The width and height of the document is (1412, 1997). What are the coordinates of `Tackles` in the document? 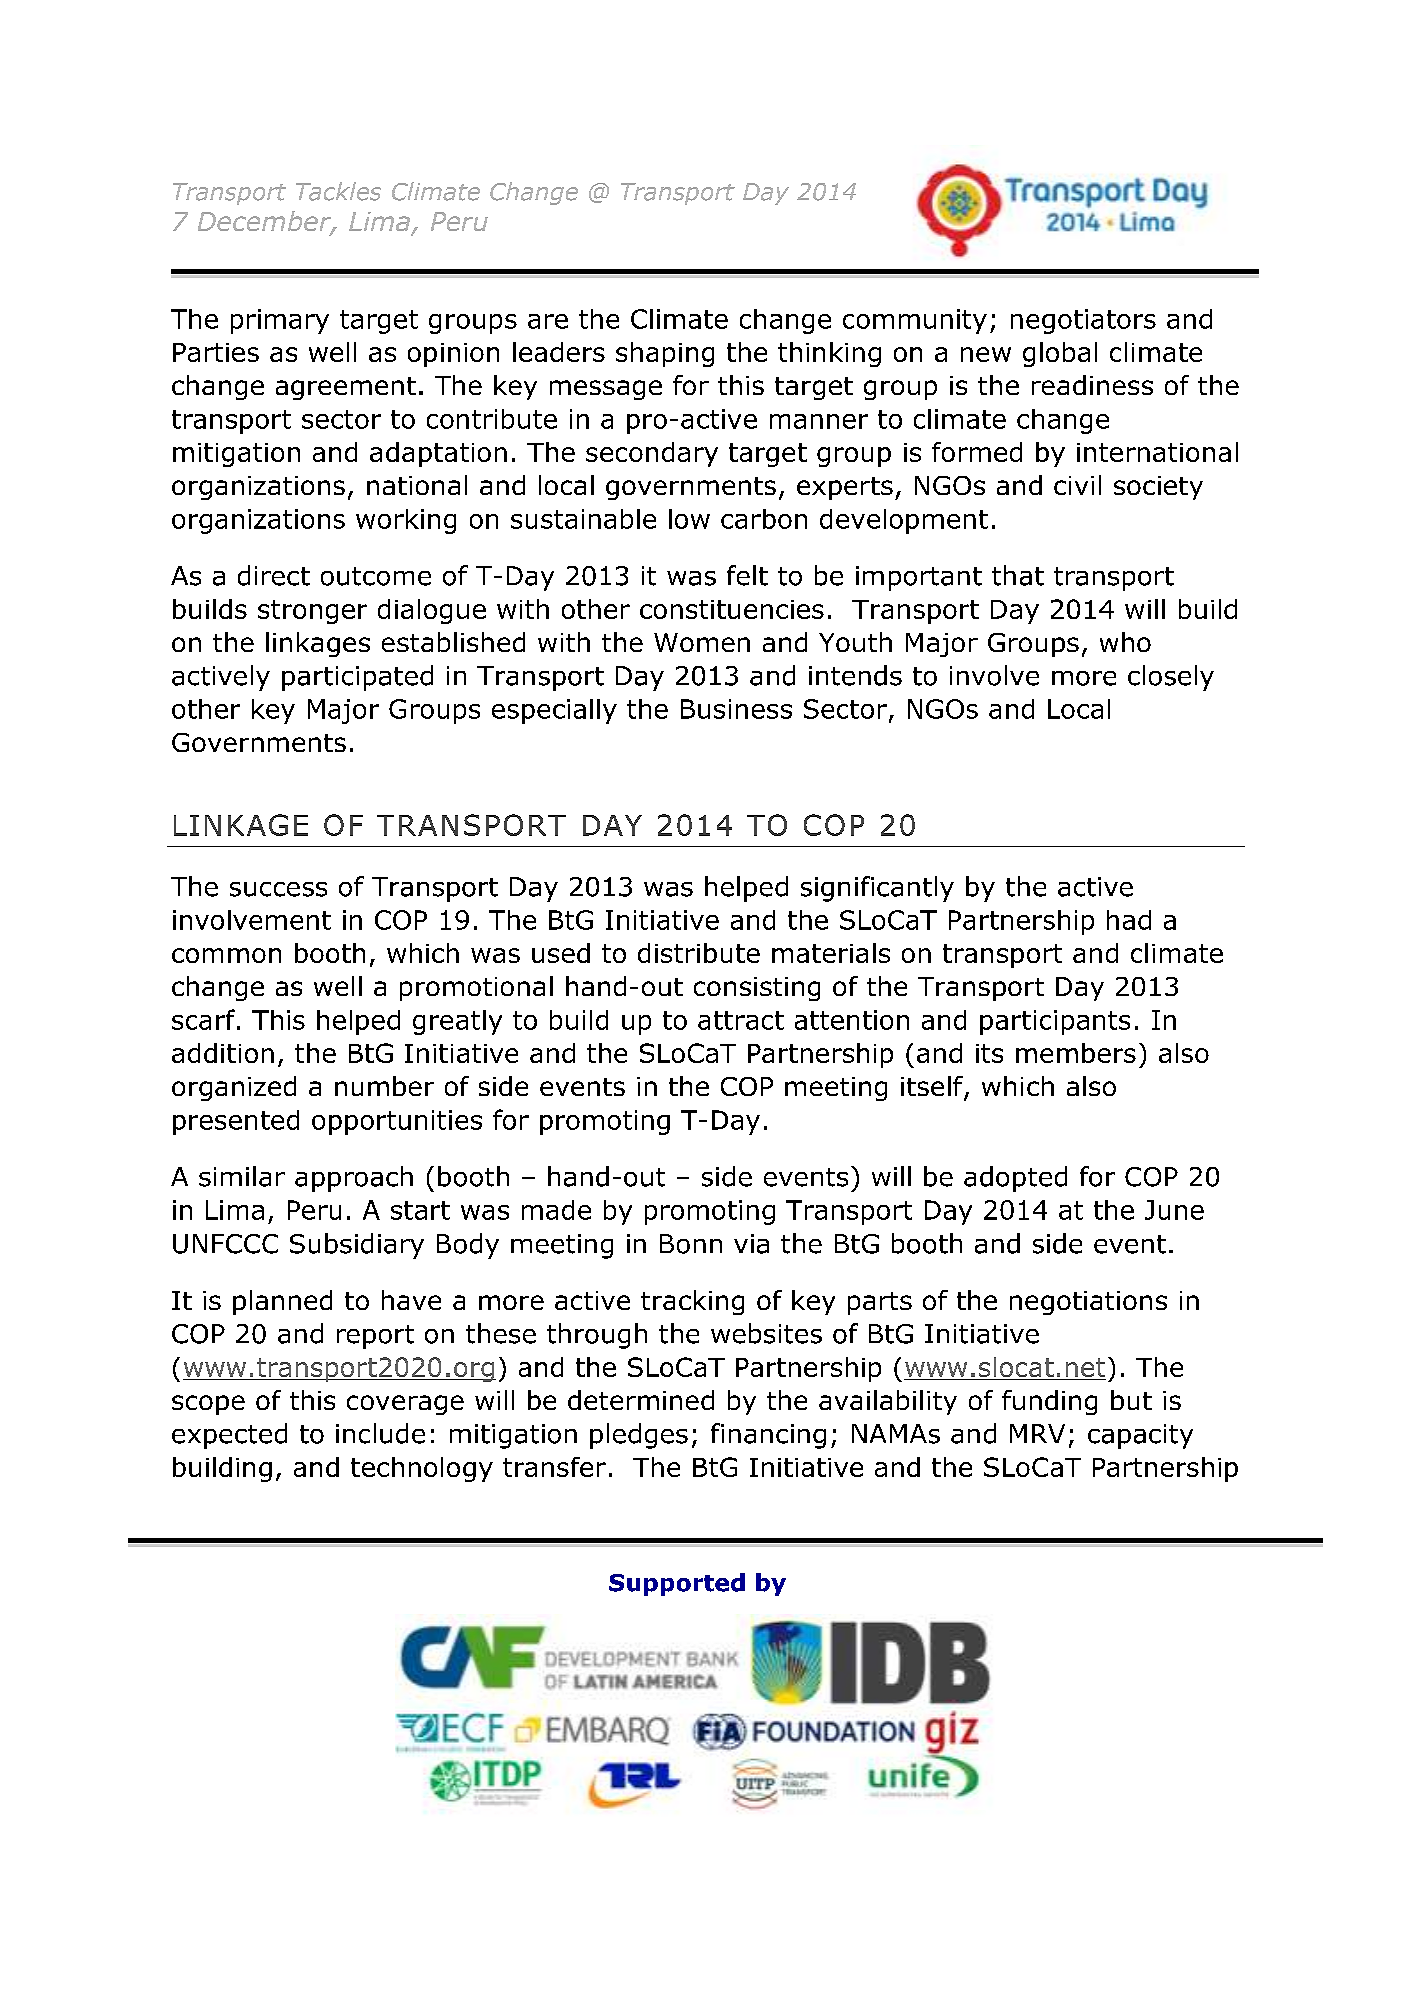 It's located at (338, 191).
